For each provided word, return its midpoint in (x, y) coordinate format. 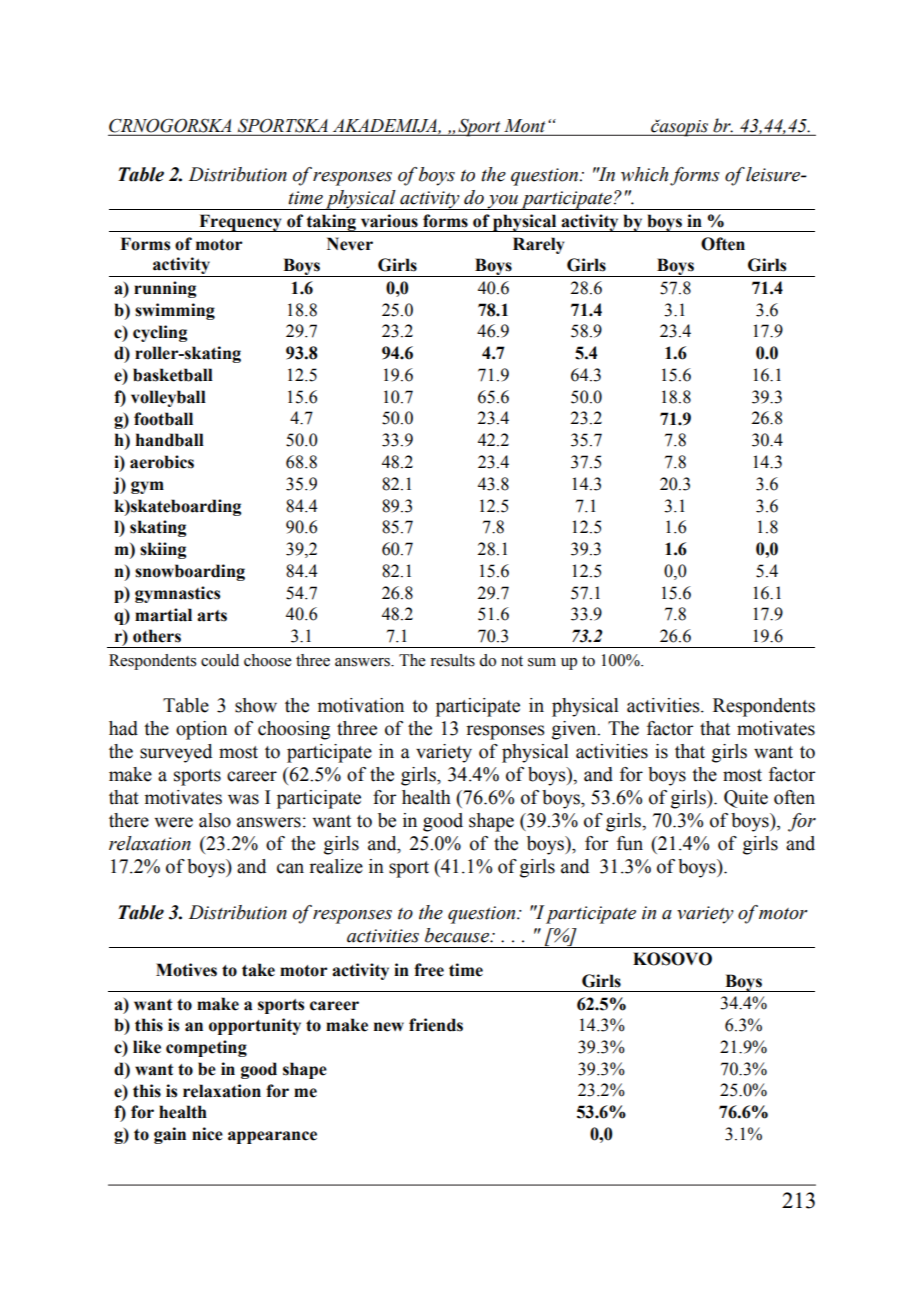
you (502, 202)
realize (336, 866)
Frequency (240, 223)
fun (630, 843)
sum (542, 662)
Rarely (538, 245)
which (644, 174)
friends (436, 1025)
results (452, 660)
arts (212, 616)
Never (350, 244)
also (215, 820)
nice (207, 1134)
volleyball (168, 398)
